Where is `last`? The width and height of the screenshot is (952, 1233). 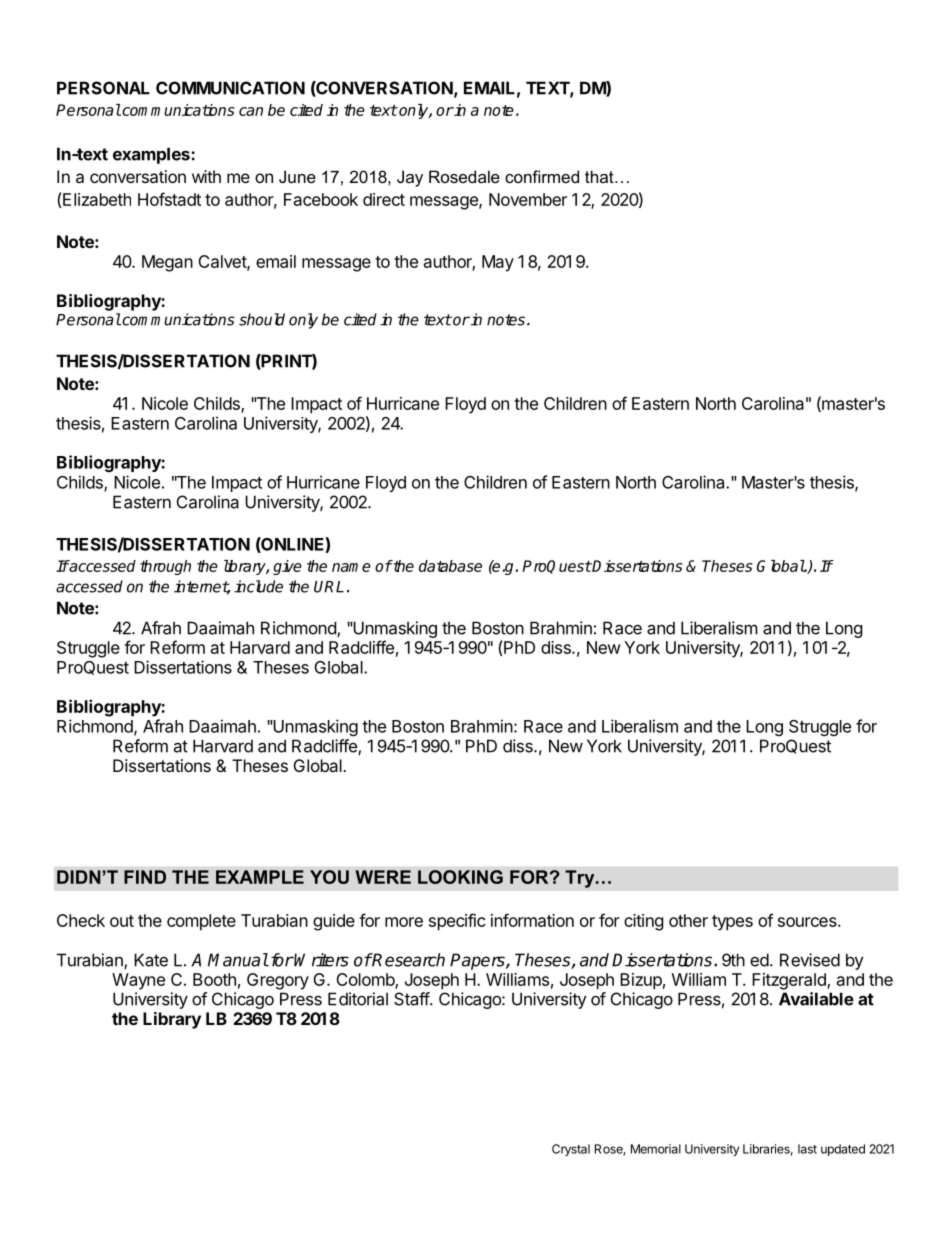
last is located at coordinates (807, 1149).
